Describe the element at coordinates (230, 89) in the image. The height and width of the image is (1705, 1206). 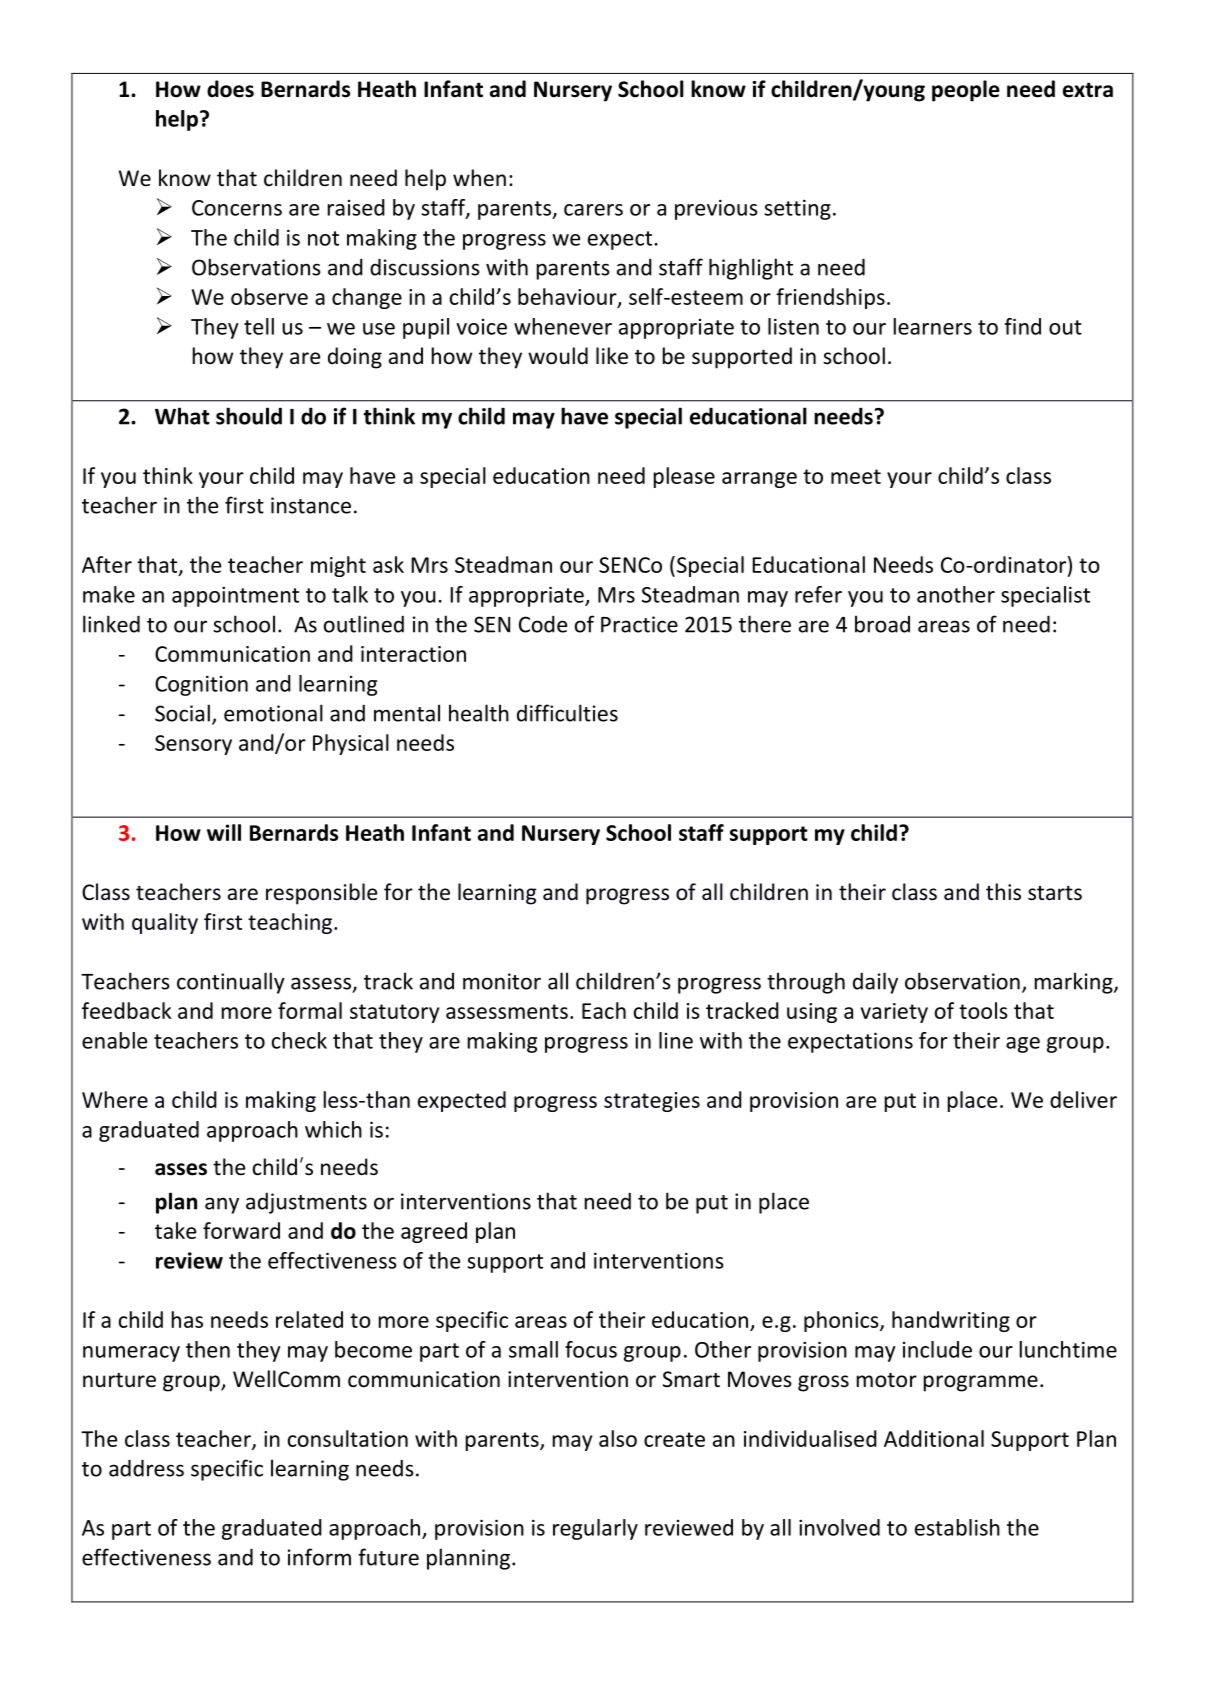
I see `does` at that location.
